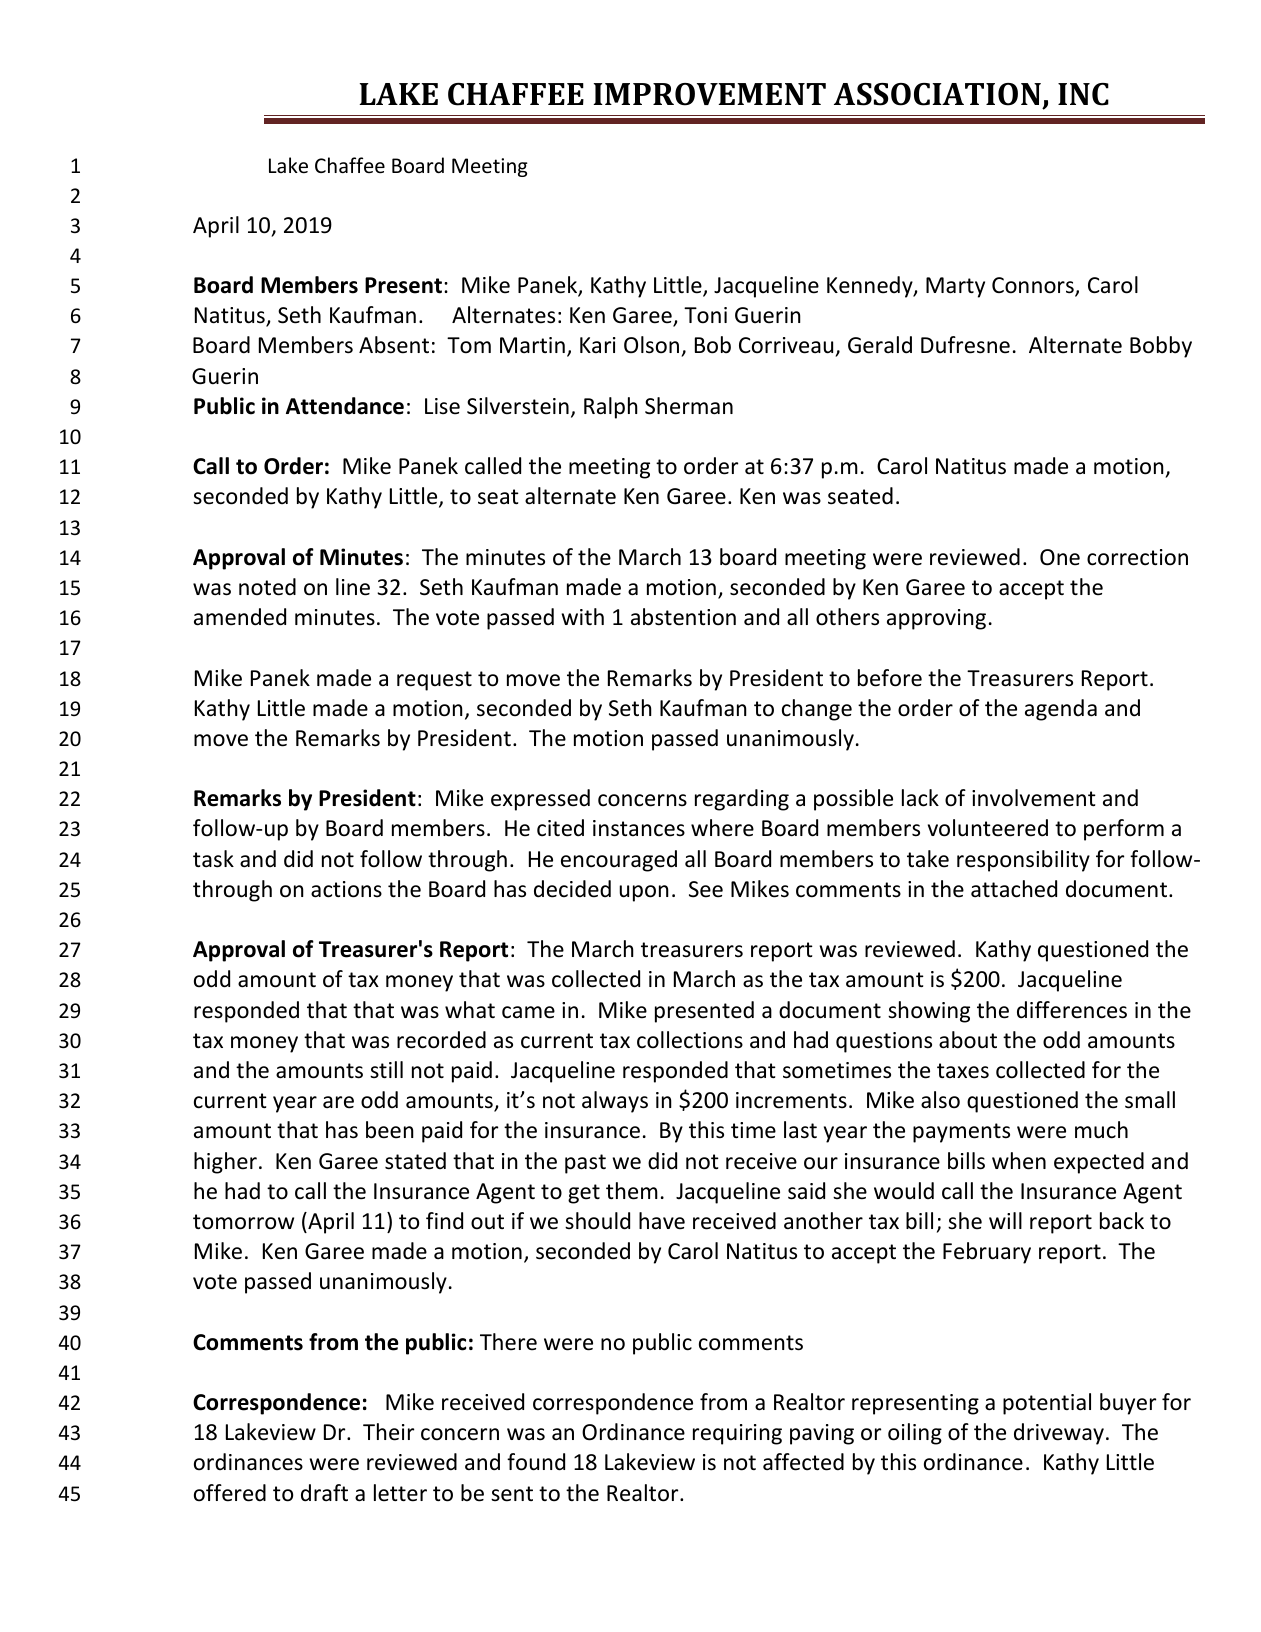  Describe the element at coordinates (1072, 1010) in the page. I see `differences` at that location.
